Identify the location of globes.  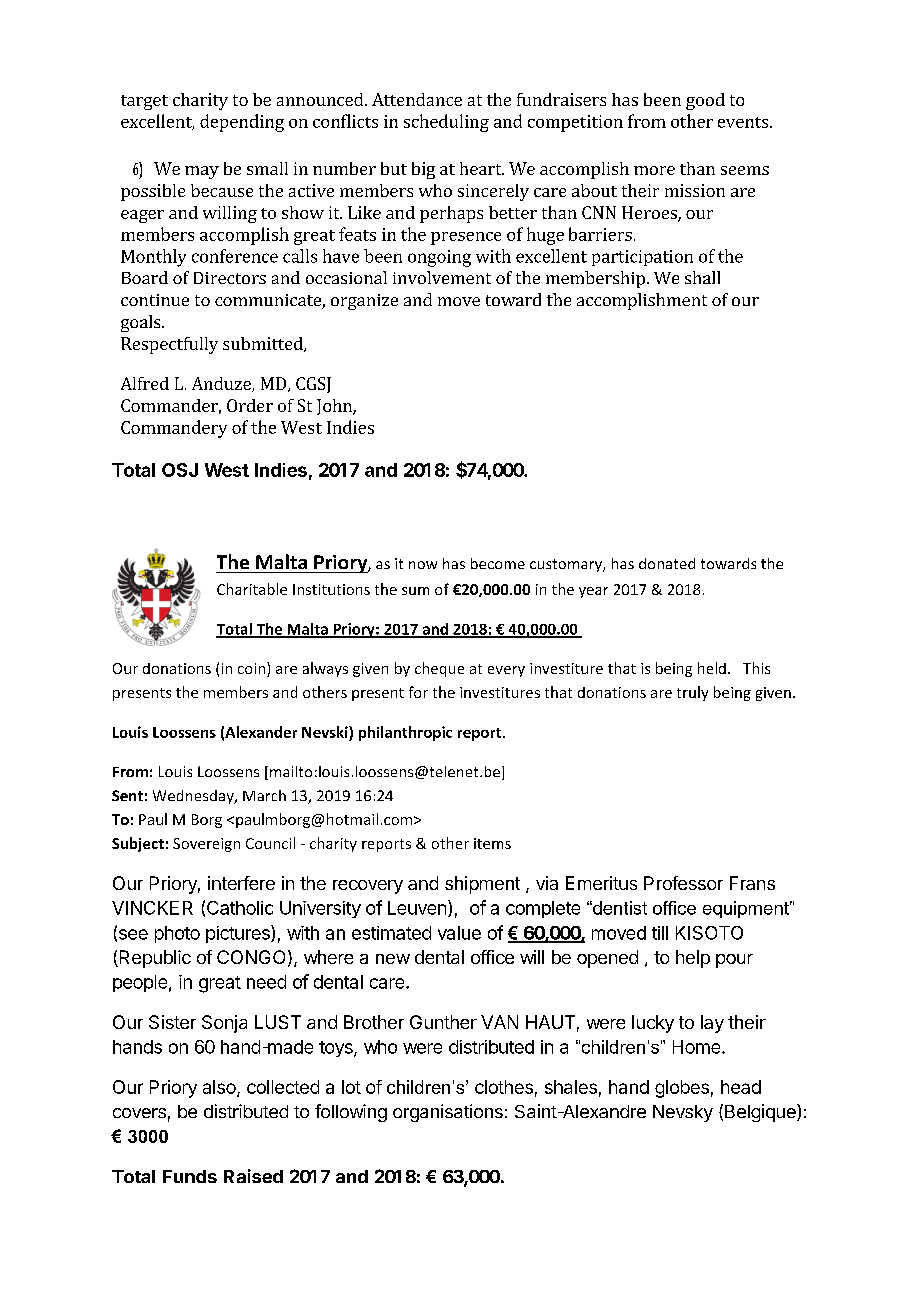
(682, 1089).
